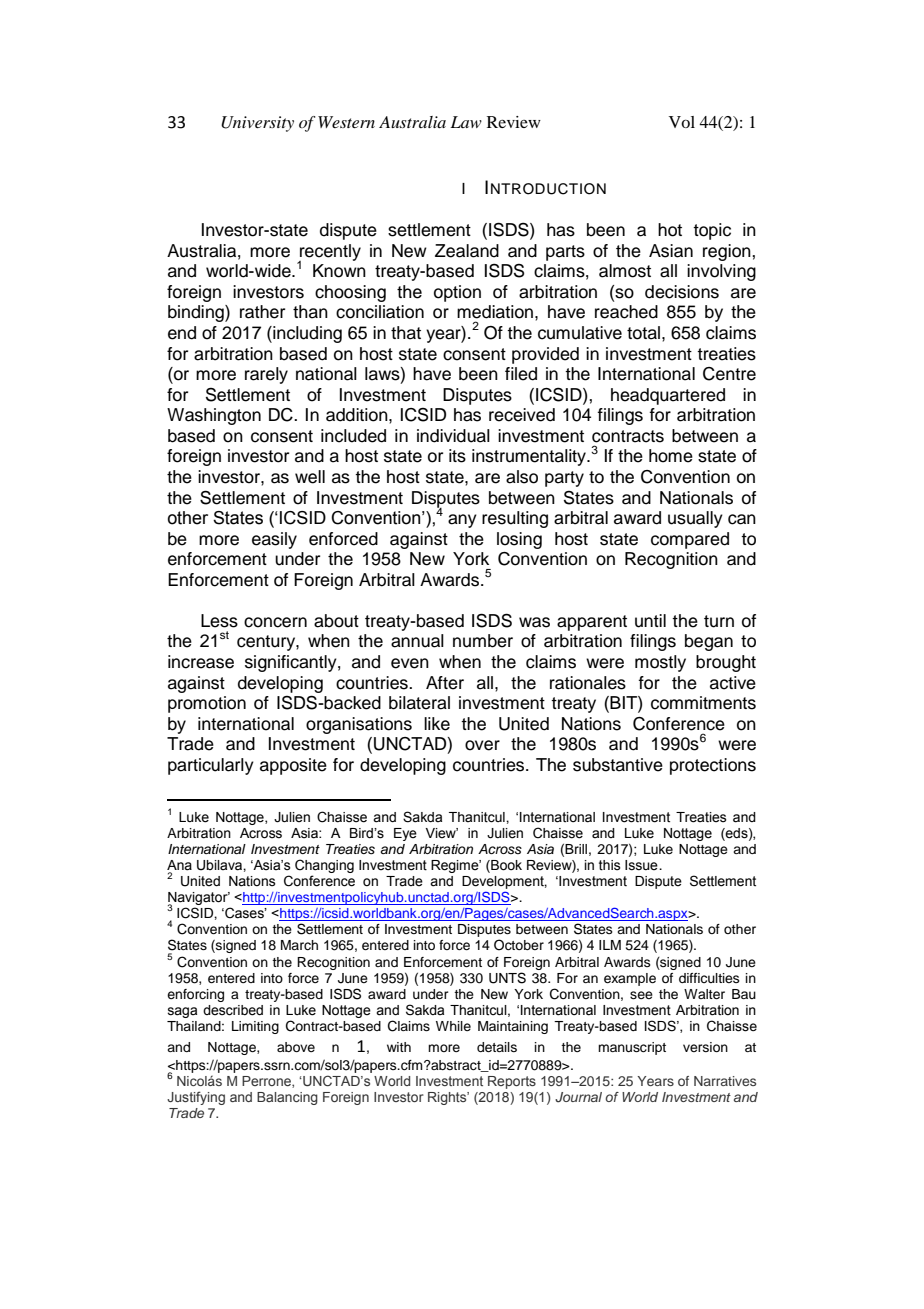  What do you see at coordinates (467, 251) in the screenshot?
I see `Zealand` at bounding box center [467, 251].
